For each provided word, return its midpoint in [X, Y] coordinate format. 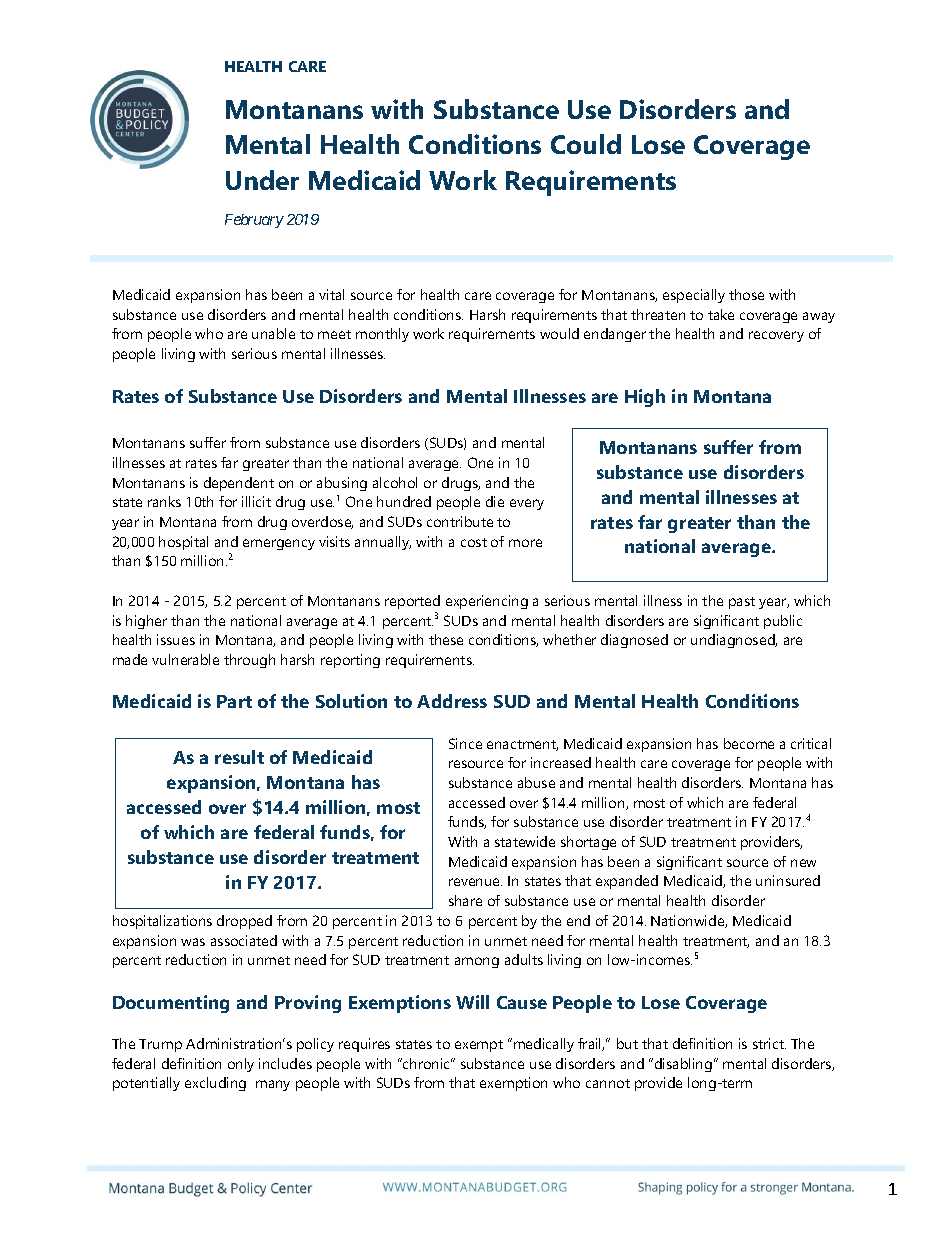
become [749, 743]
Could [586, 144]
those [746, 294]
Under [262, 180]
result [239, 757]
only [241, 1065]
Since [465, 743]
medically [544, 1045]
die [495, 501]
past [742, 603]
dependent [239, 484]
